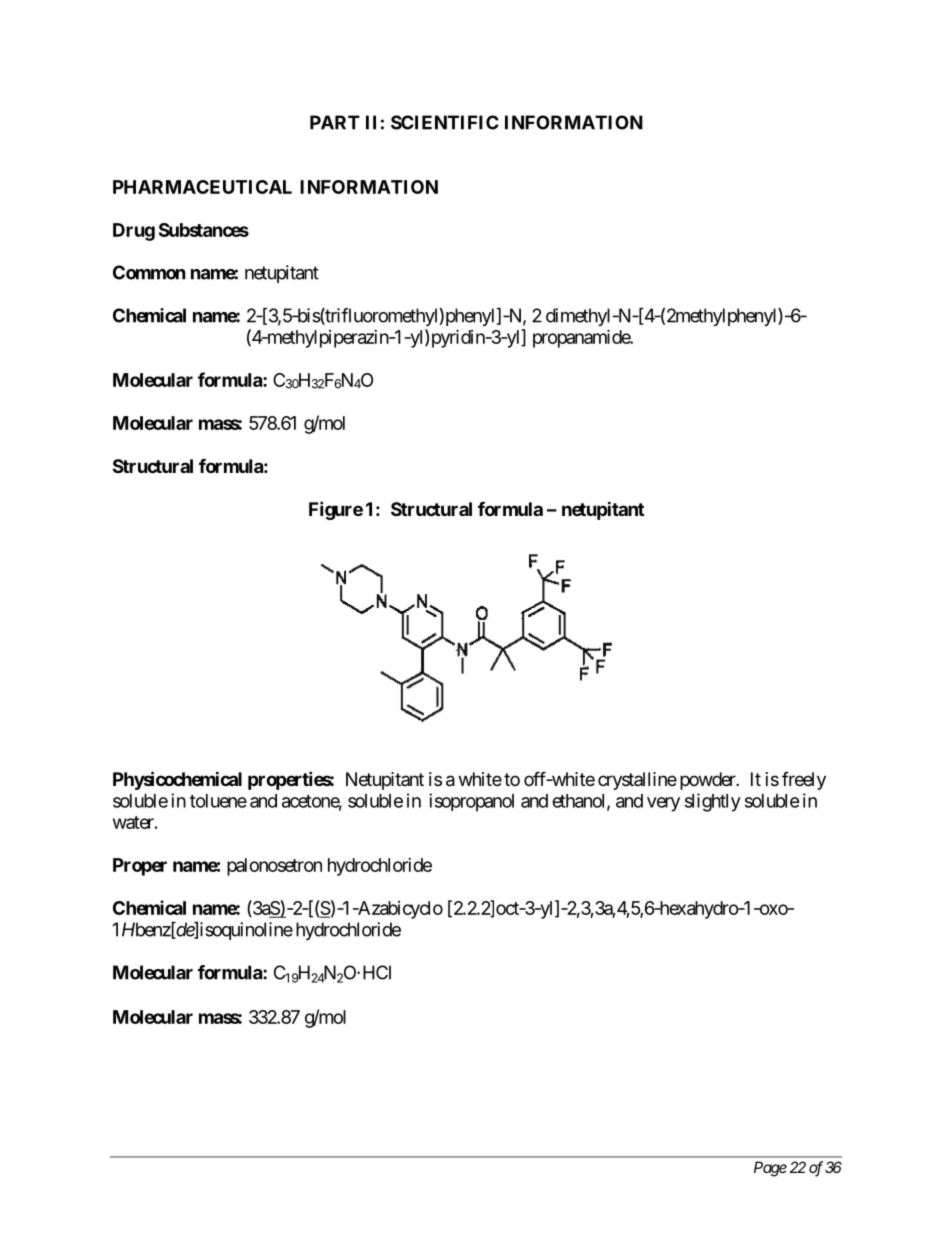 The height and width of the image is (1233, 952). I want to click on crystalline, so click(637, 781).
